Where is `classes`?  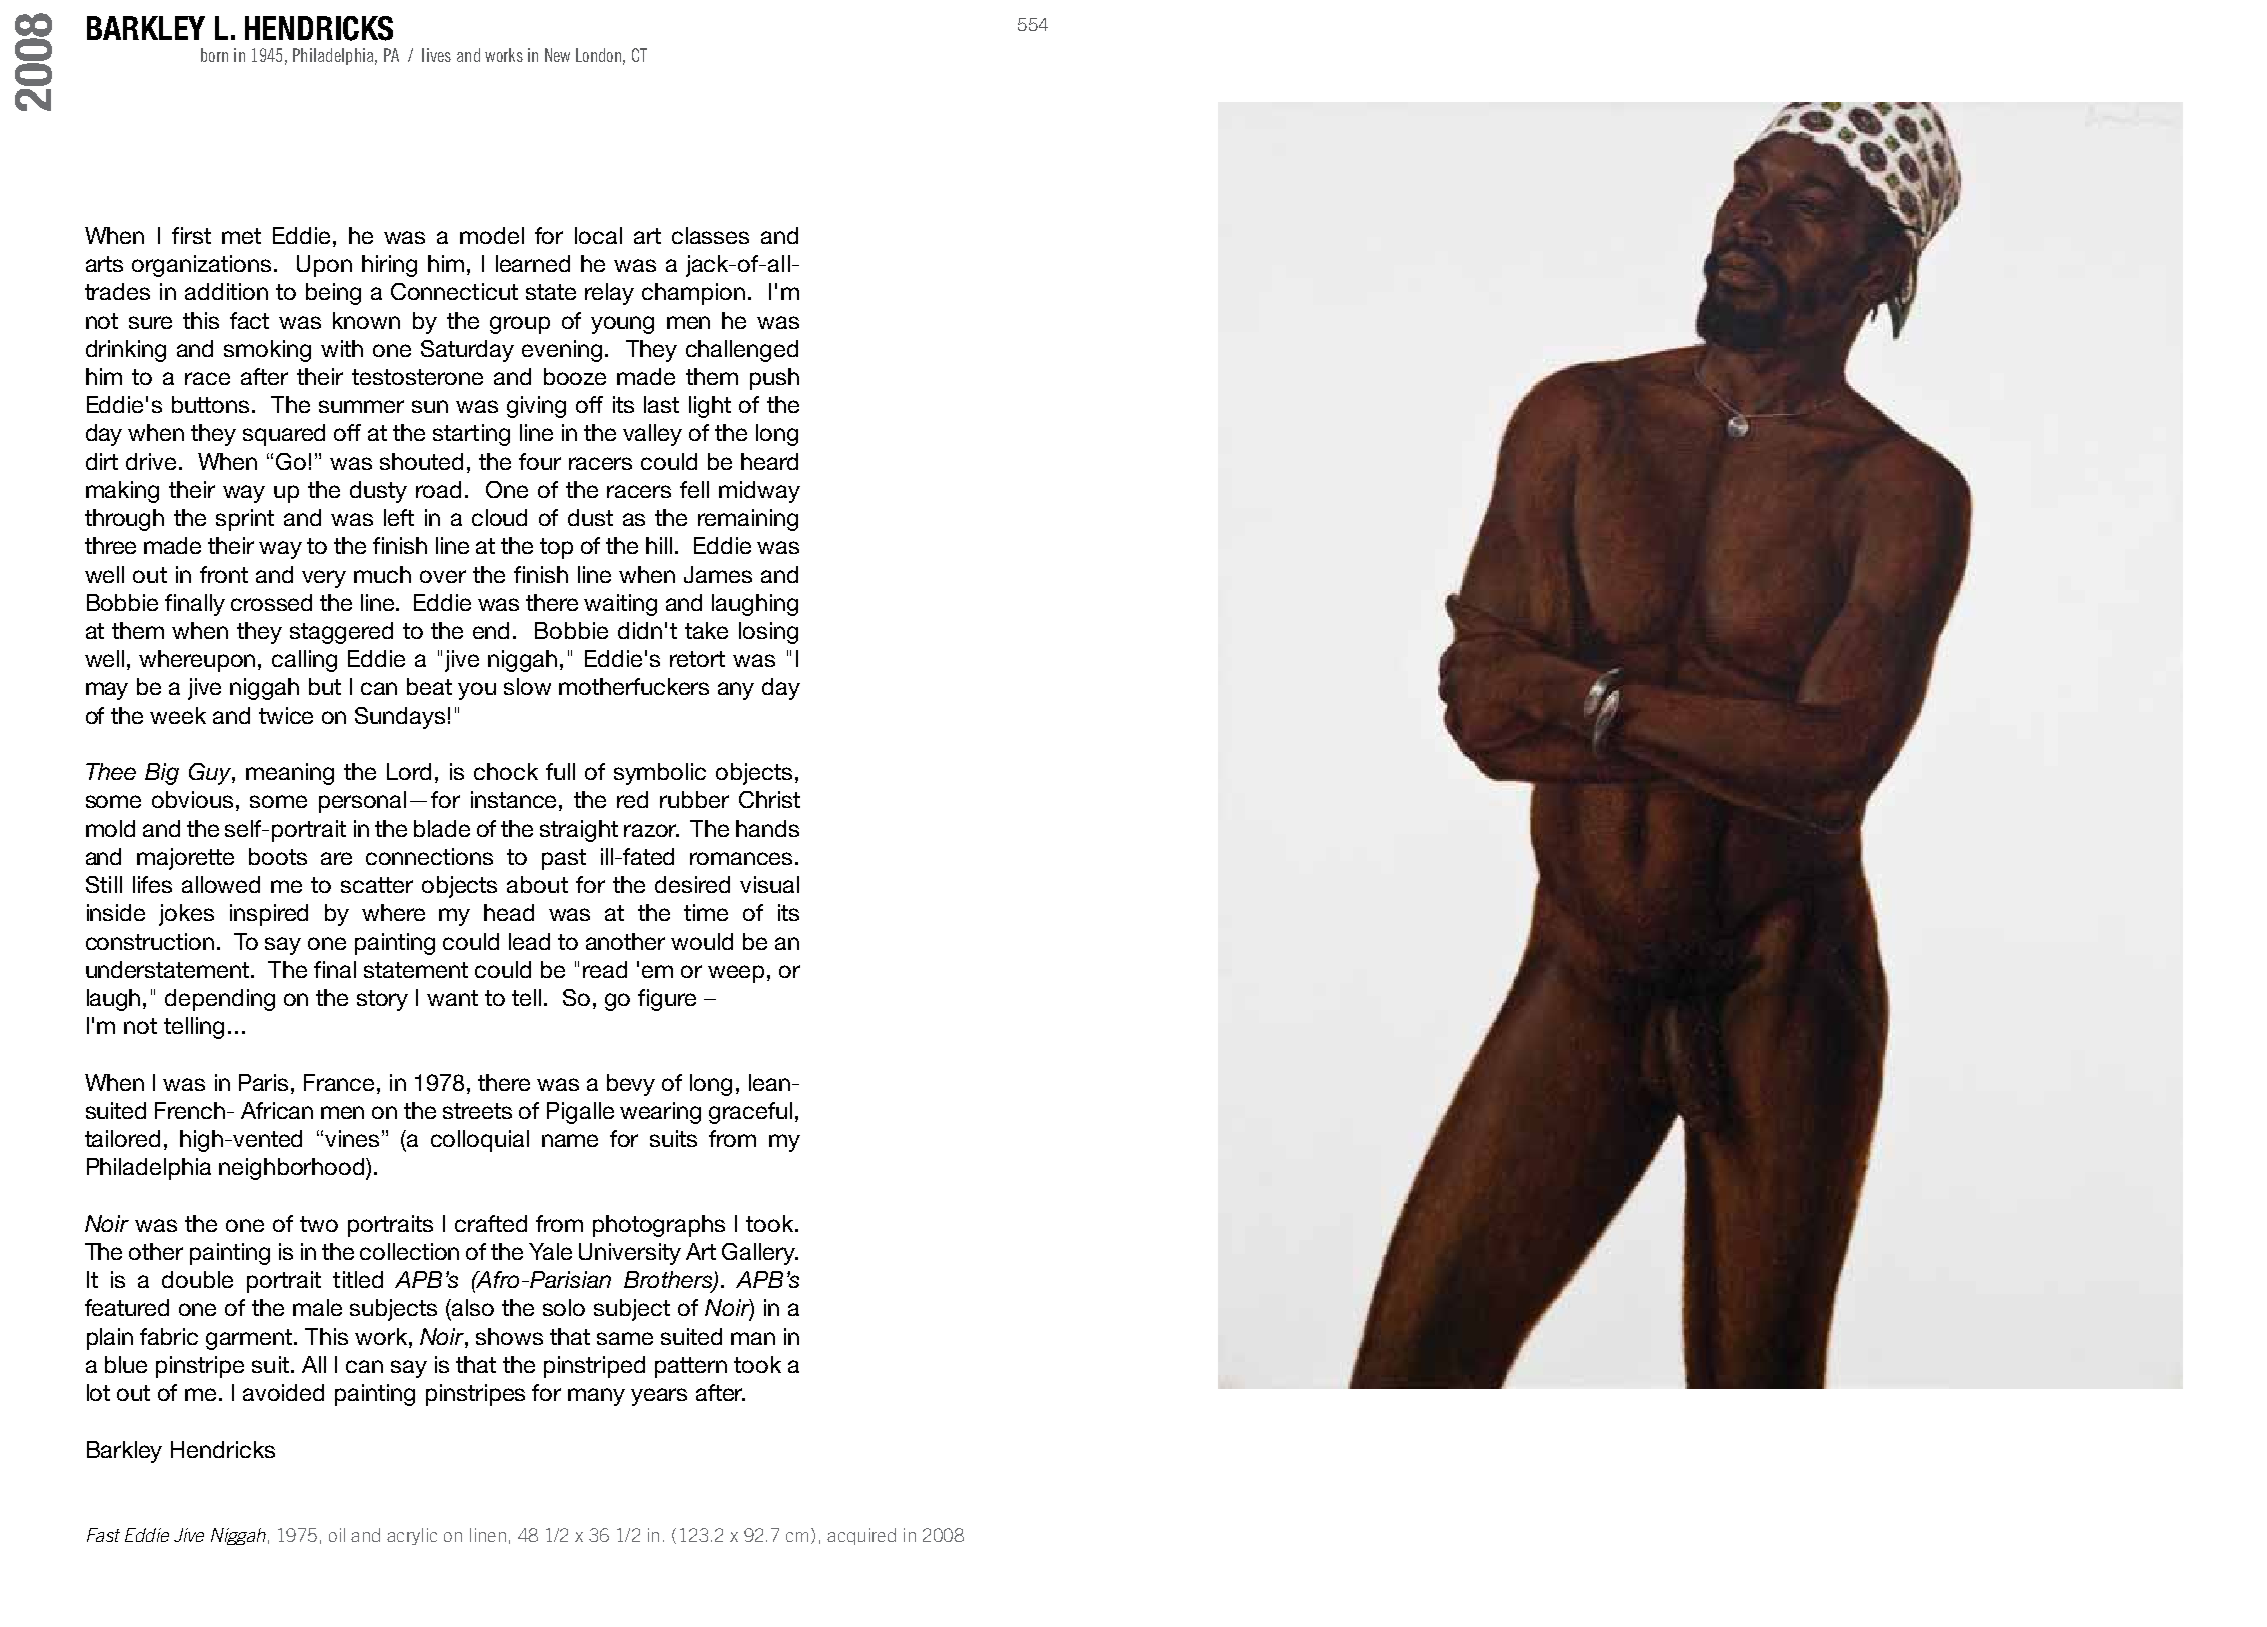
classes is located at coordinates (710, 235).
